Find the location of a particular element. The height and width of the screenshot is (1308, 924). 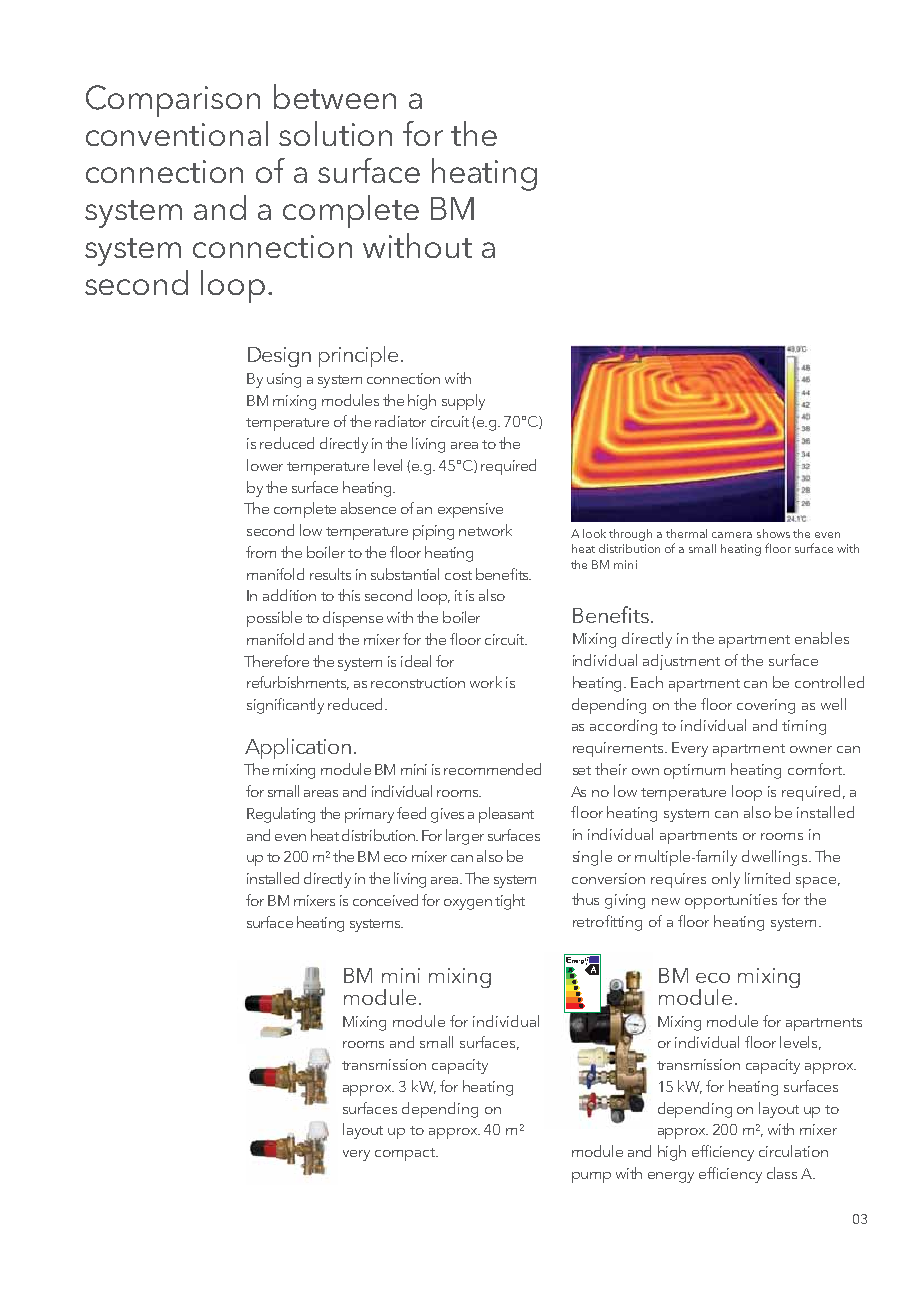

solution is located at coordinates (335, 133).
